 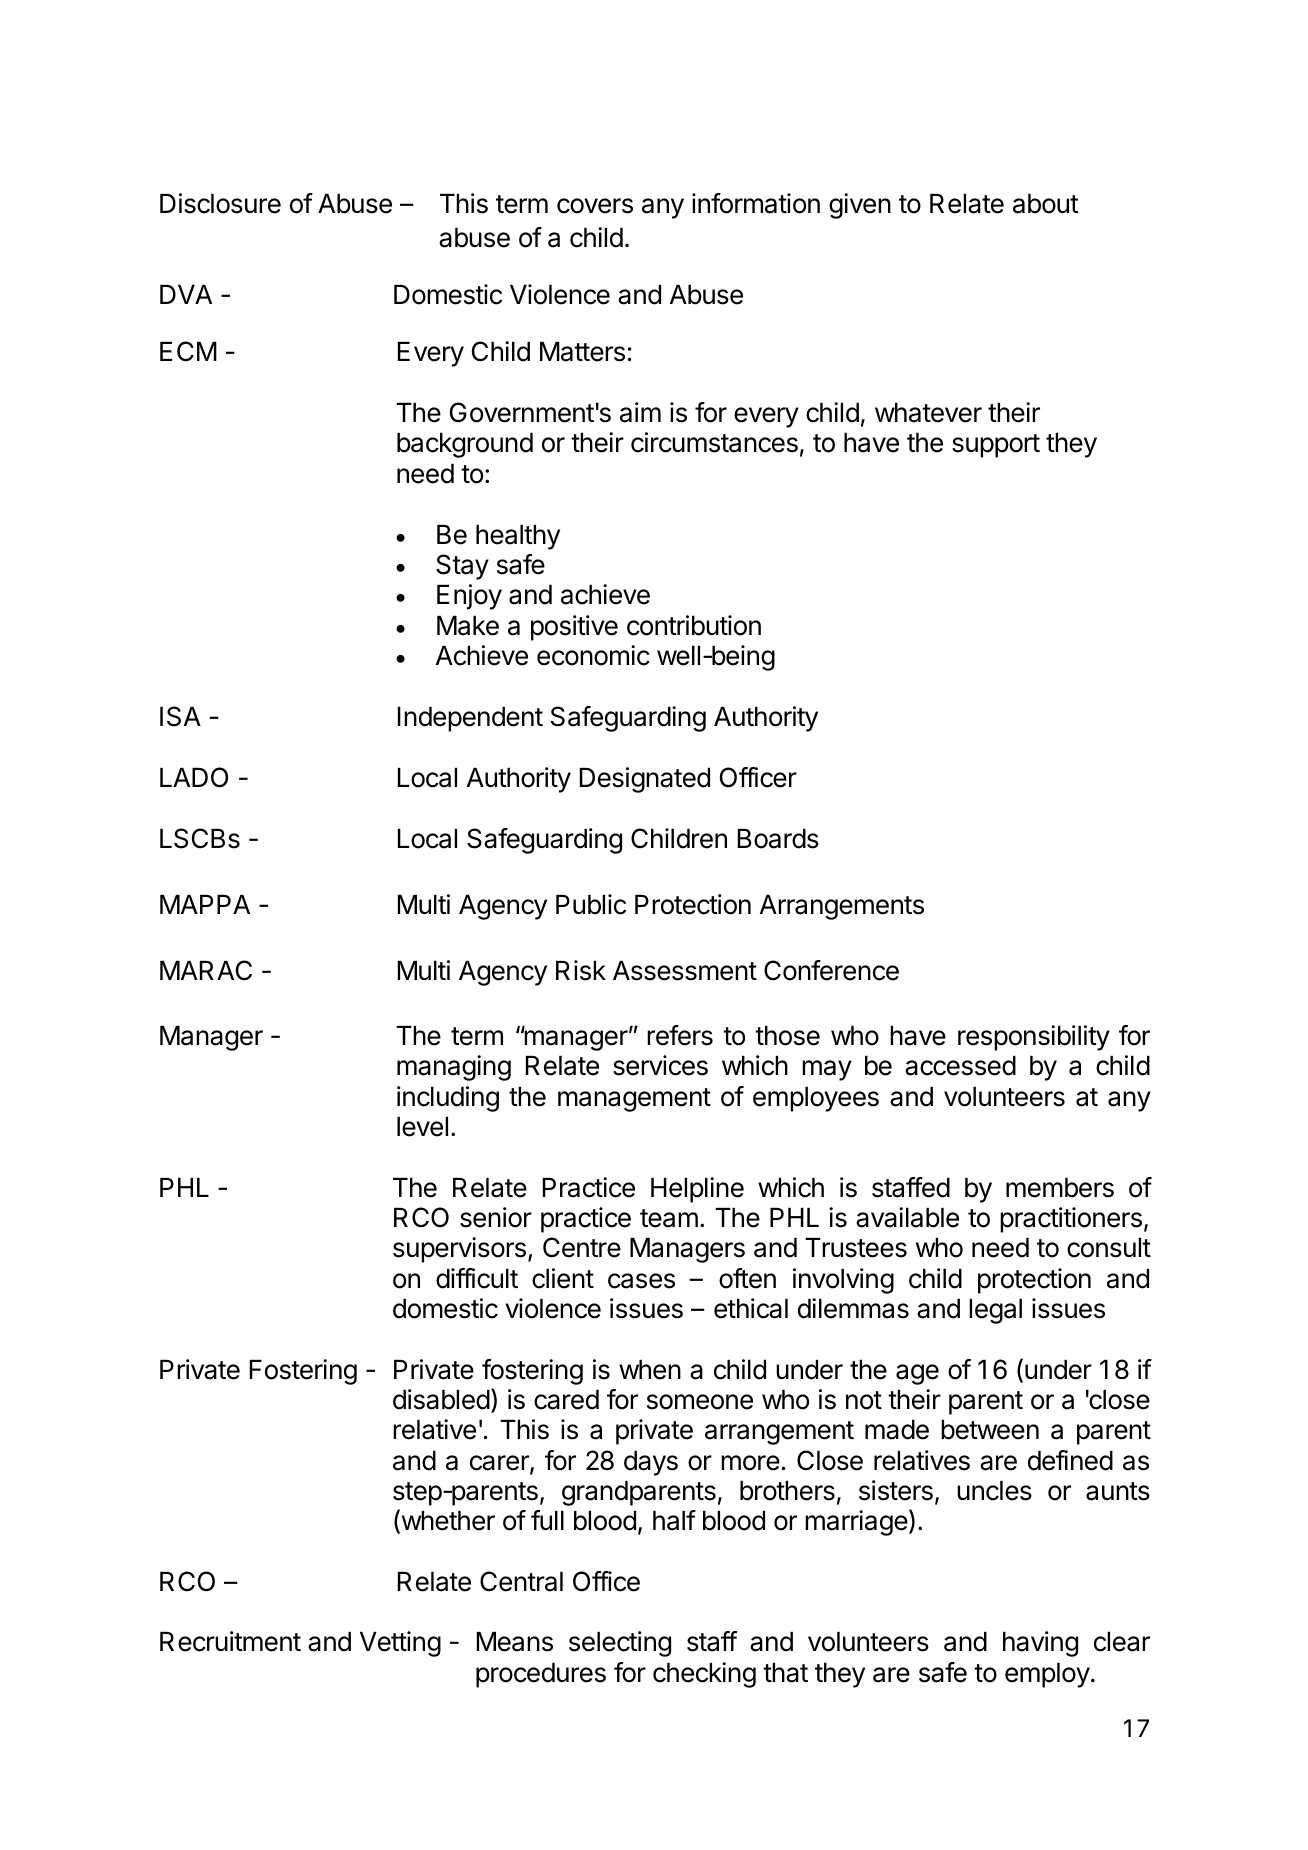 I want to click on cases, so click(x=641, y=1281).
